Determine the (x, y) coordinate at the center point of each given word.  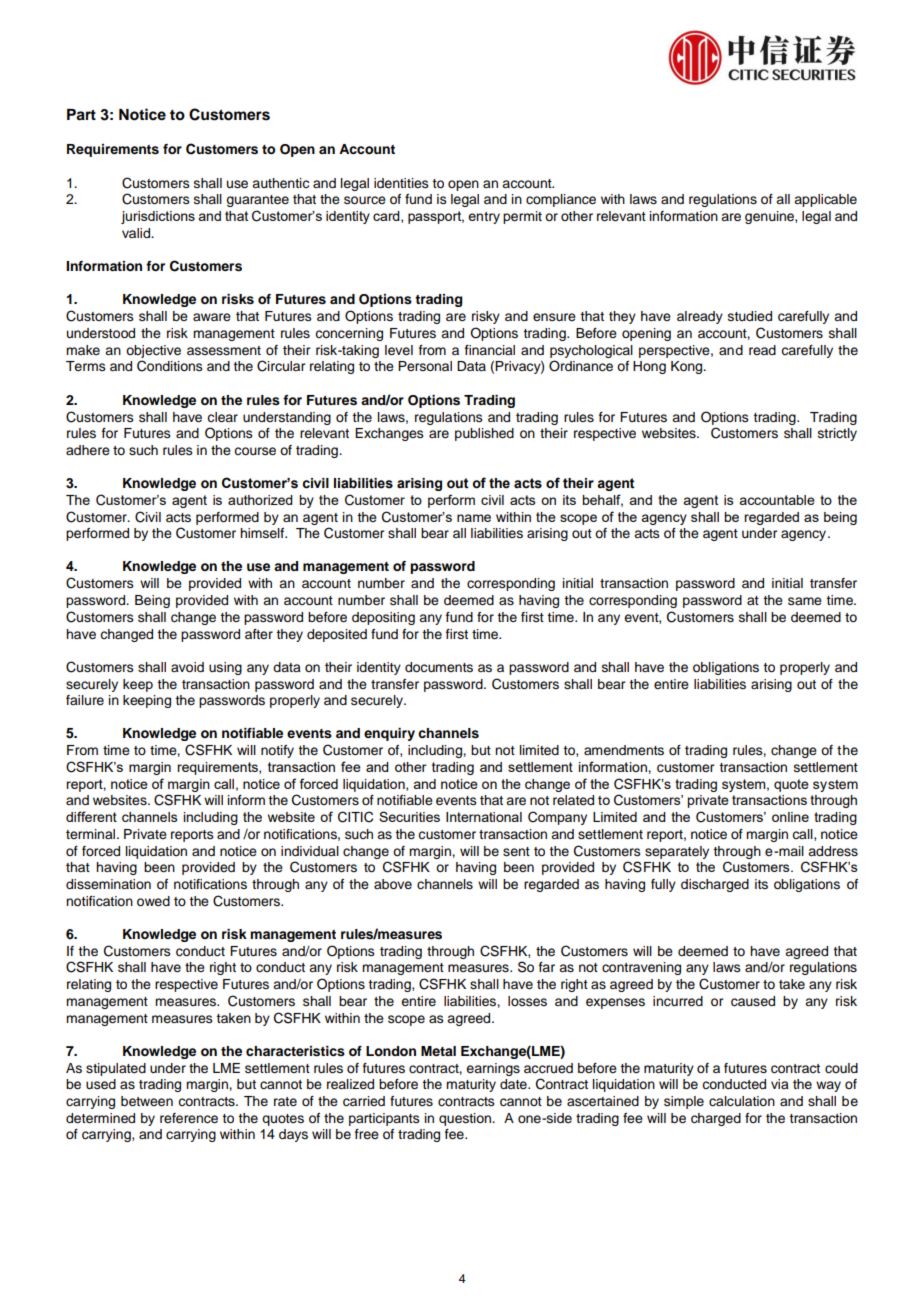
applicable (825, 200)
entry (484, 218)
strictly (837, 434)
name (474, 518)
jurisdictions (158, 217)
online (790, 817)
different (91, 816)
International (484, 817)
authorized (260, 500)
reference (189, 1118)
